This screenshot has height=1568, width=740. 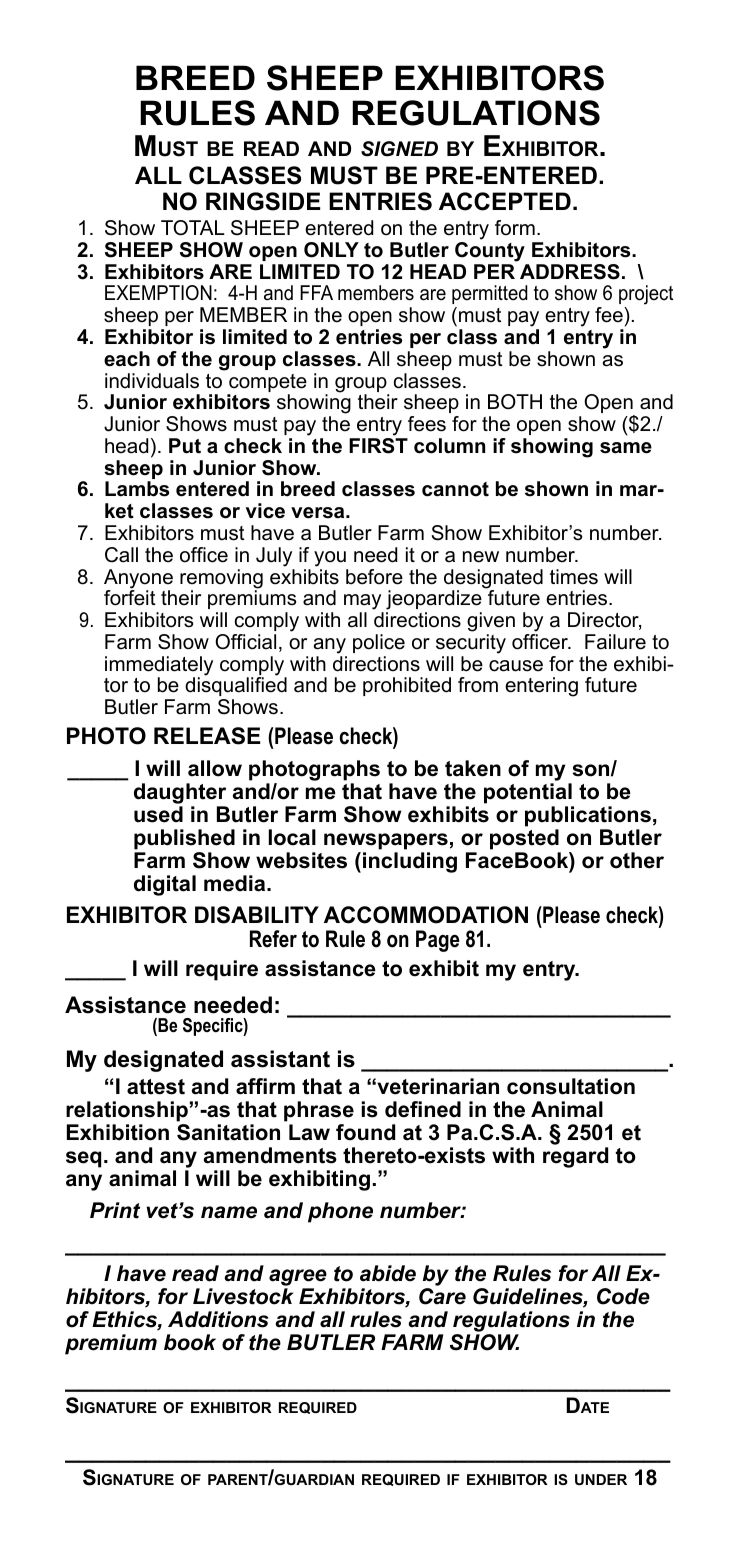 I want to click on consultation, so click(x=571, y=1086).
